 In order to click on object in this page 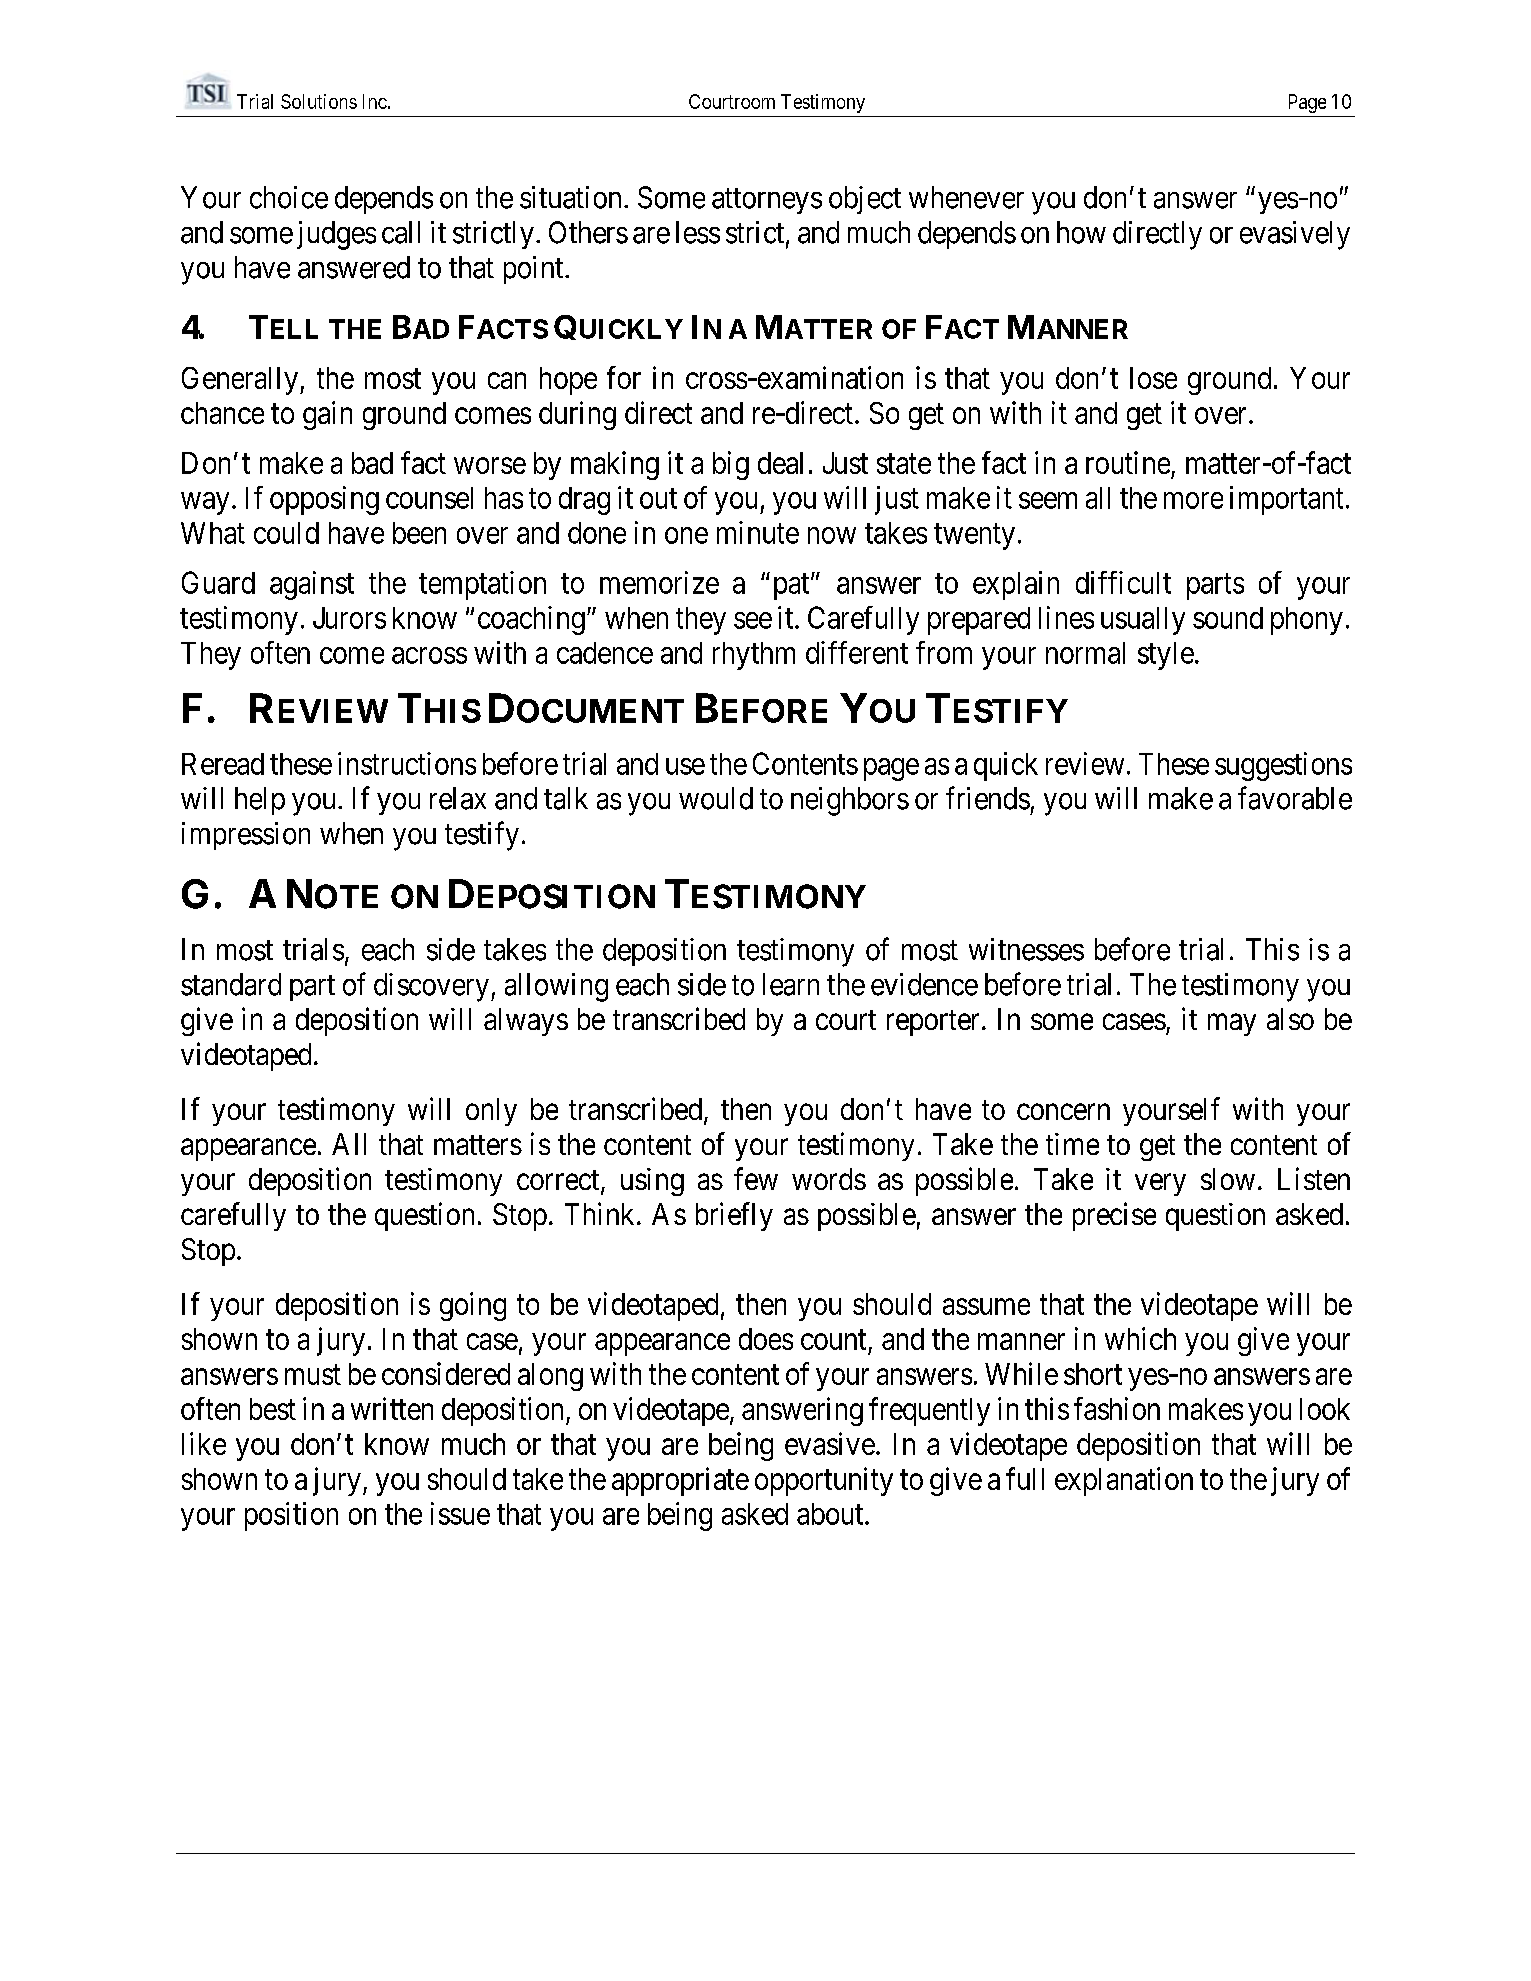, I will do `click(865, 200)`.
